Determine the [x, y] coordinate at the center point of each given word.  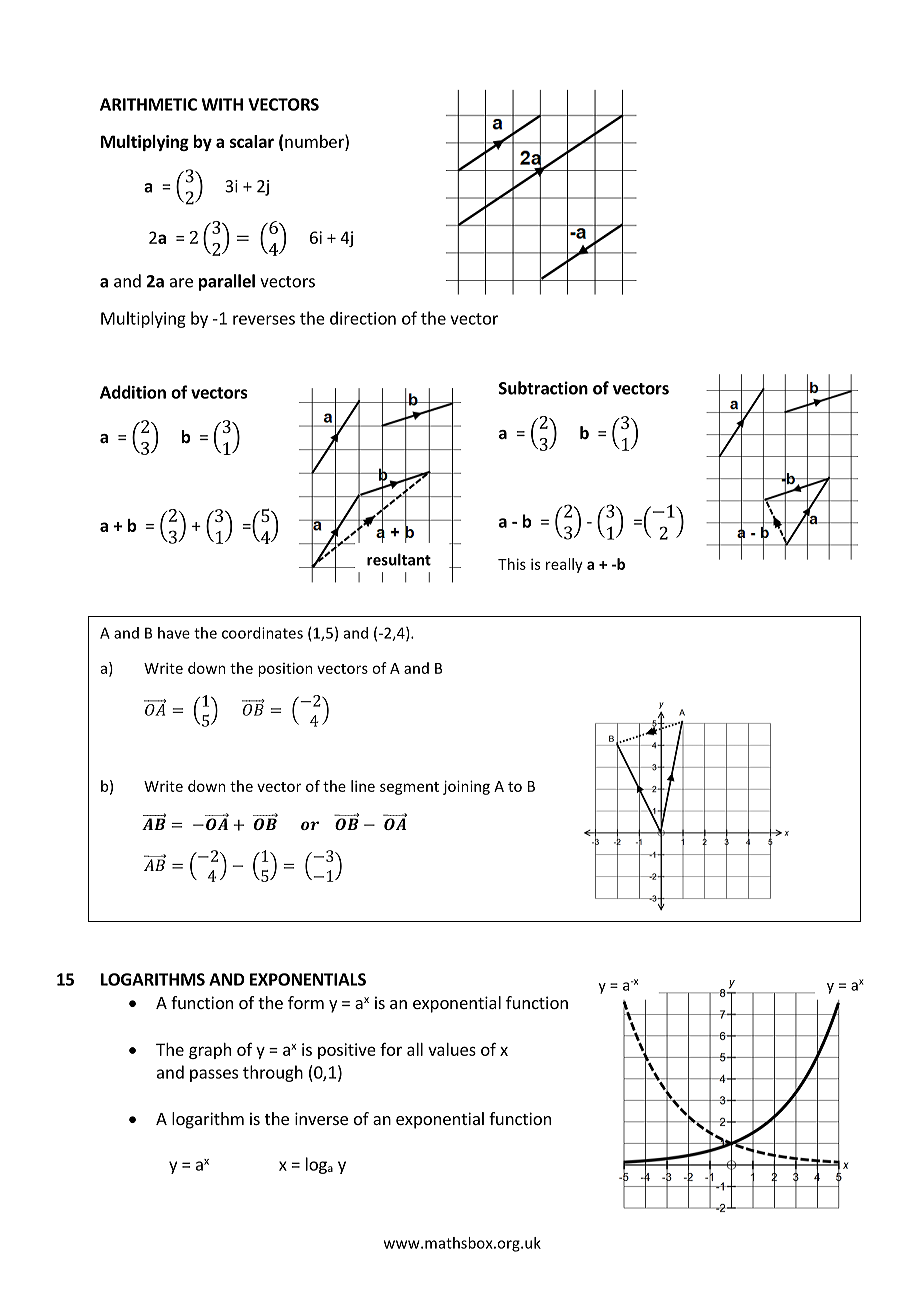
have [174, 633]
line [363, 786]
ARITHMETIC [148, 104]
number [315, 141]
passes [214, 1075]
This [512, 564]
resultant [399, 559]
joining [466, 787]
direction [363, 318]
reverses [264, 320]
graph [210, 1051]
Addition [133, 392]
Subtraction [543, 388]
